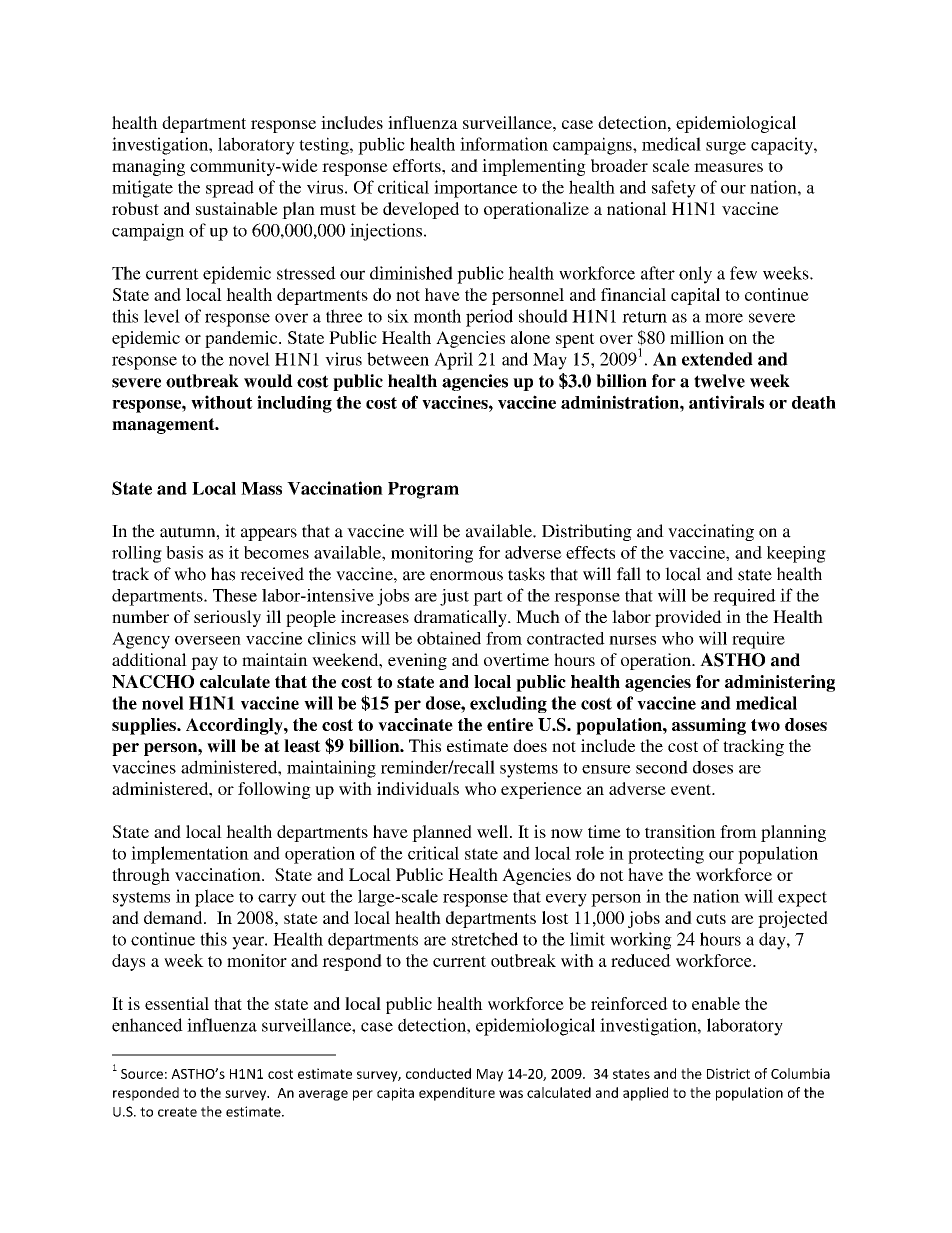 This screenshot has height=1233, width=952. What do you see at coordinates (177, 1003) in the screenshot?
I see `essential` at bounding box center [177, 1003].
